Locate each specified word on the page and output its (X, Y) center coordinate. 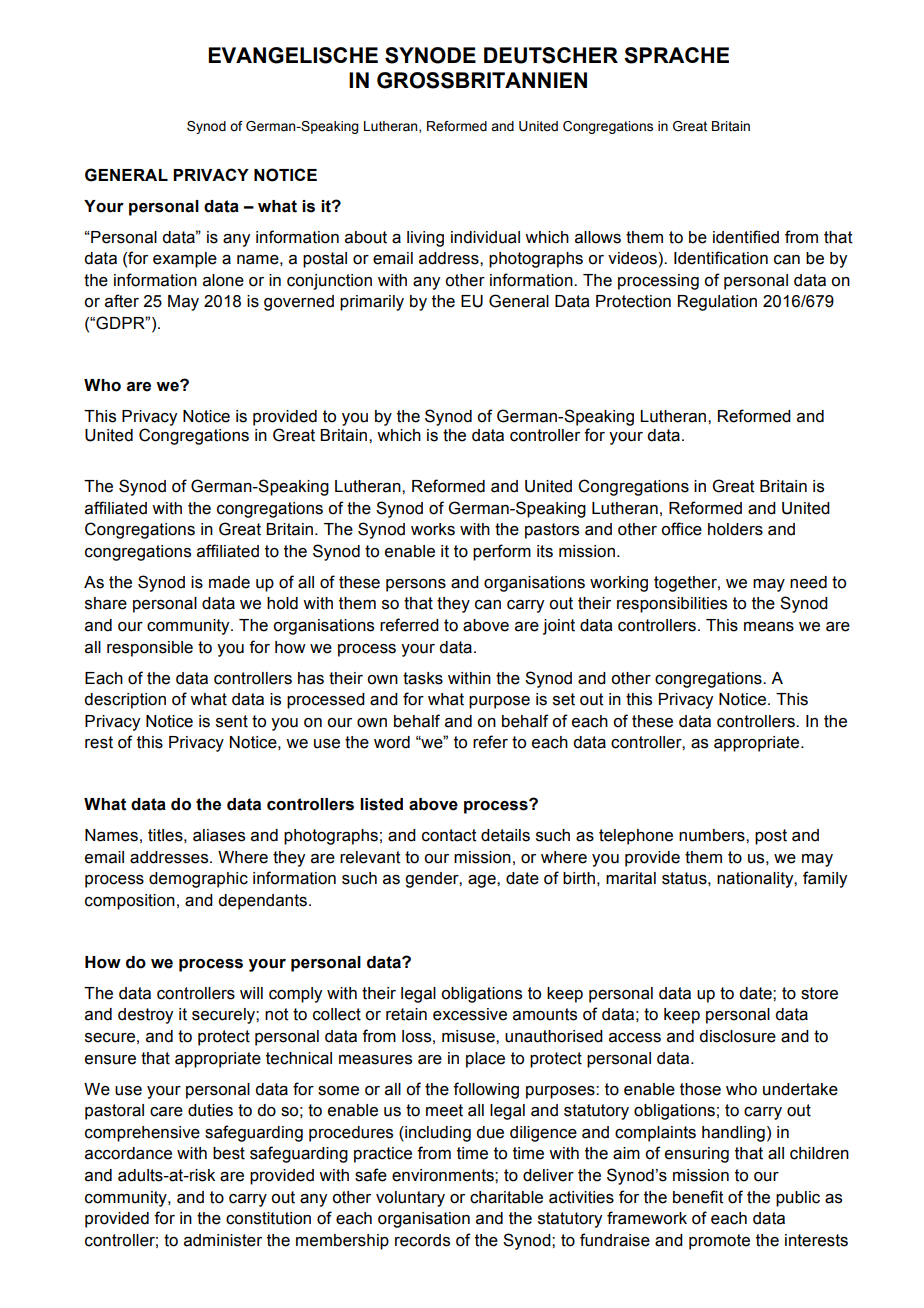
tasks (423, 678)
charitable (506, 1197)
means (769, 627)
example (185, 260)
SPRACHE (676, 55)
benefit (698, 1197)
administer (223, 1240)
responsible (150, 649)
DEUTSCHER (551, 55)
